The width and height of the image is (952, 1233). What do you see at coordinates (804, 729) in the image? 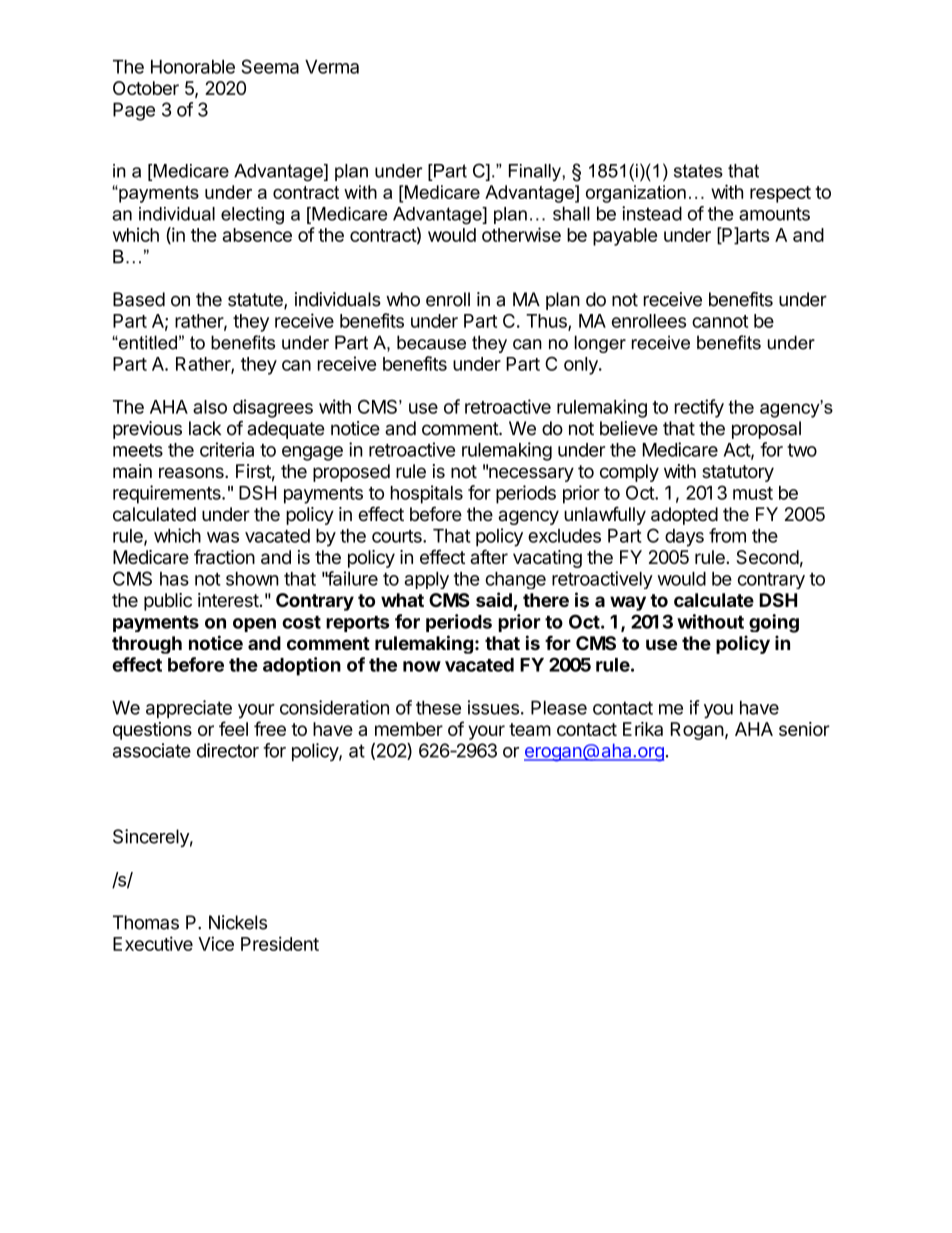
I see `senior` at bounding box center [804, 729].
